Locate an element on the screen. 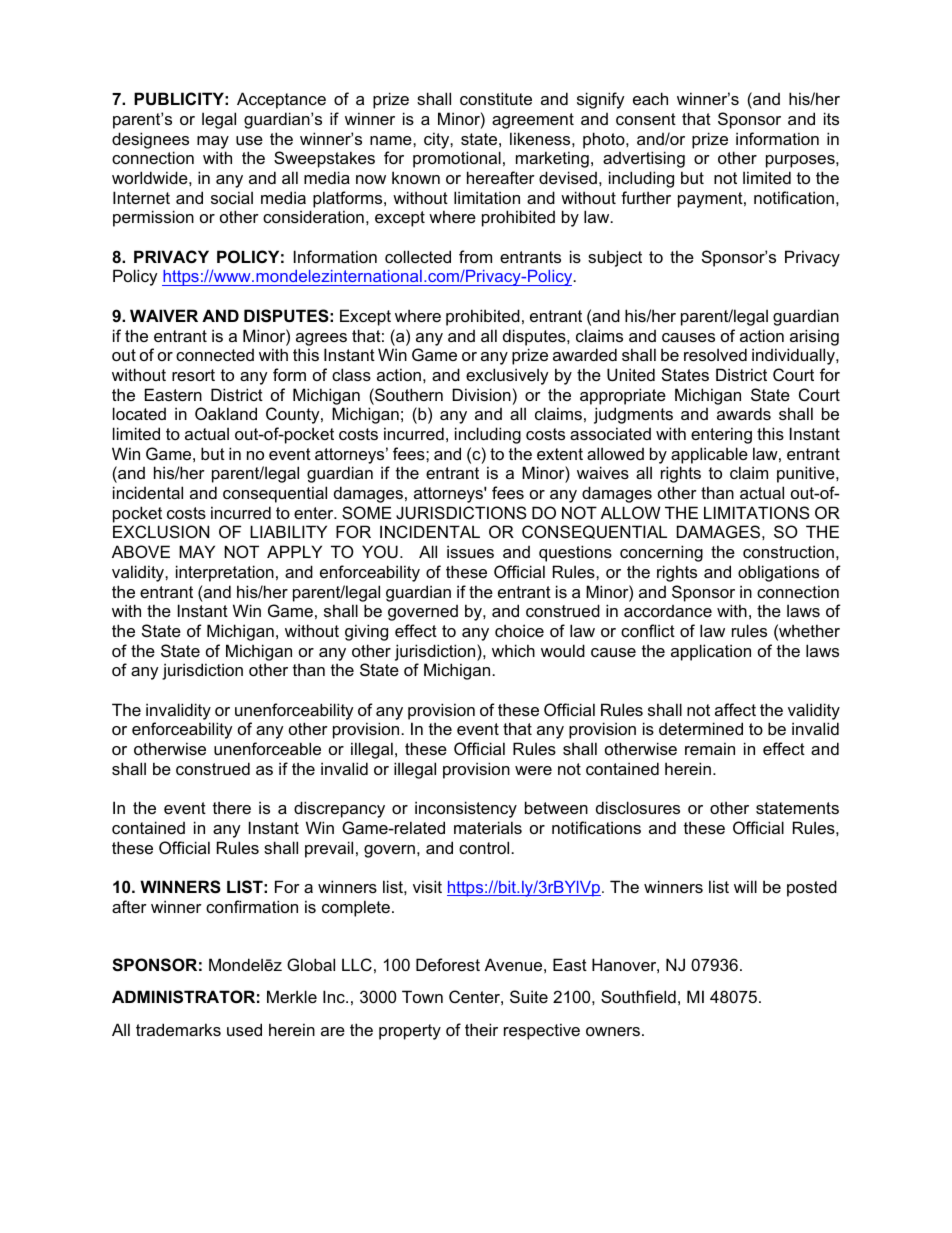  its is located at coordinates (831, 118).
